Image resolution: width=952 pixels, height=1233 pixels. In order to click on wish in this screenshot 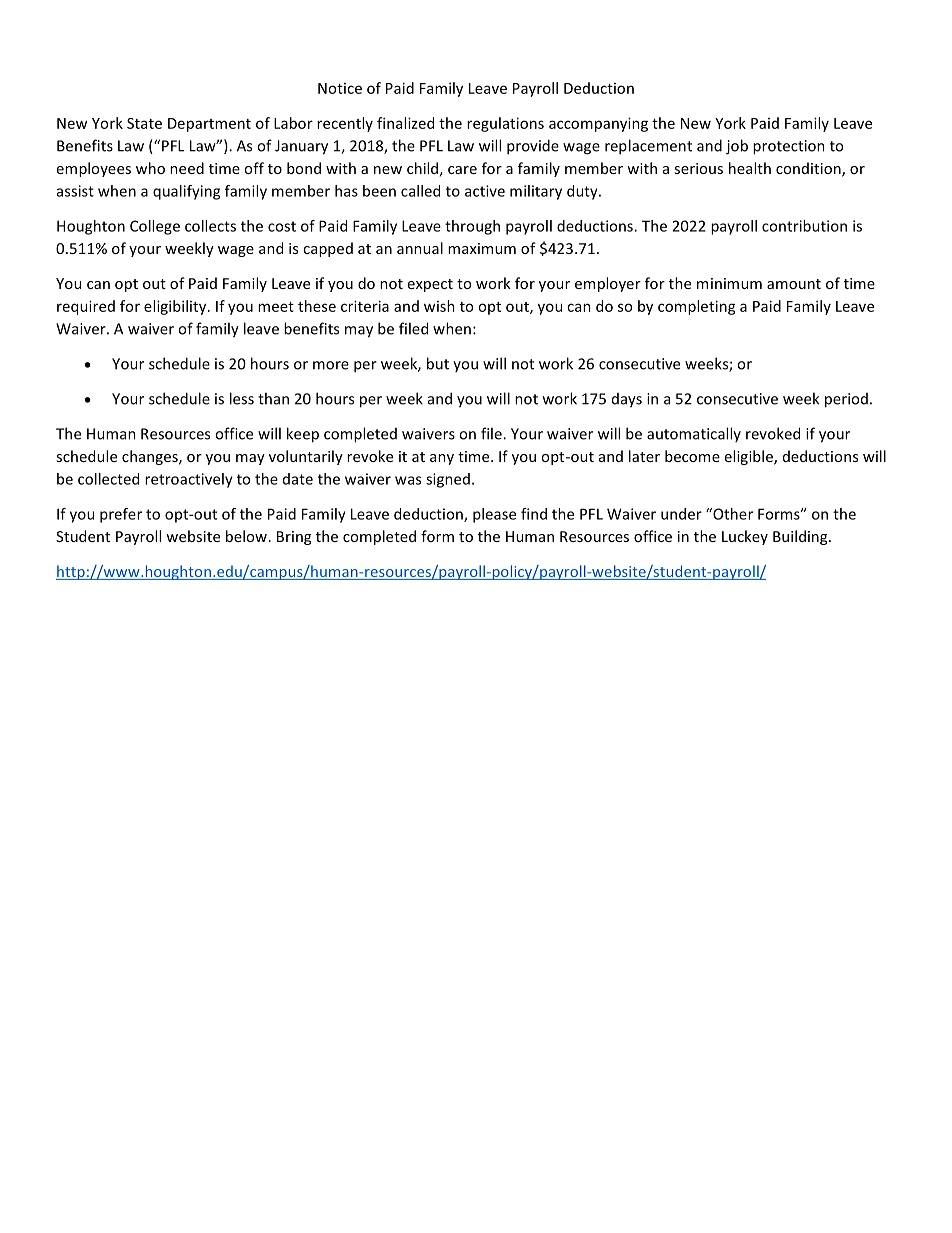, I will do `click(439, 306)`.
